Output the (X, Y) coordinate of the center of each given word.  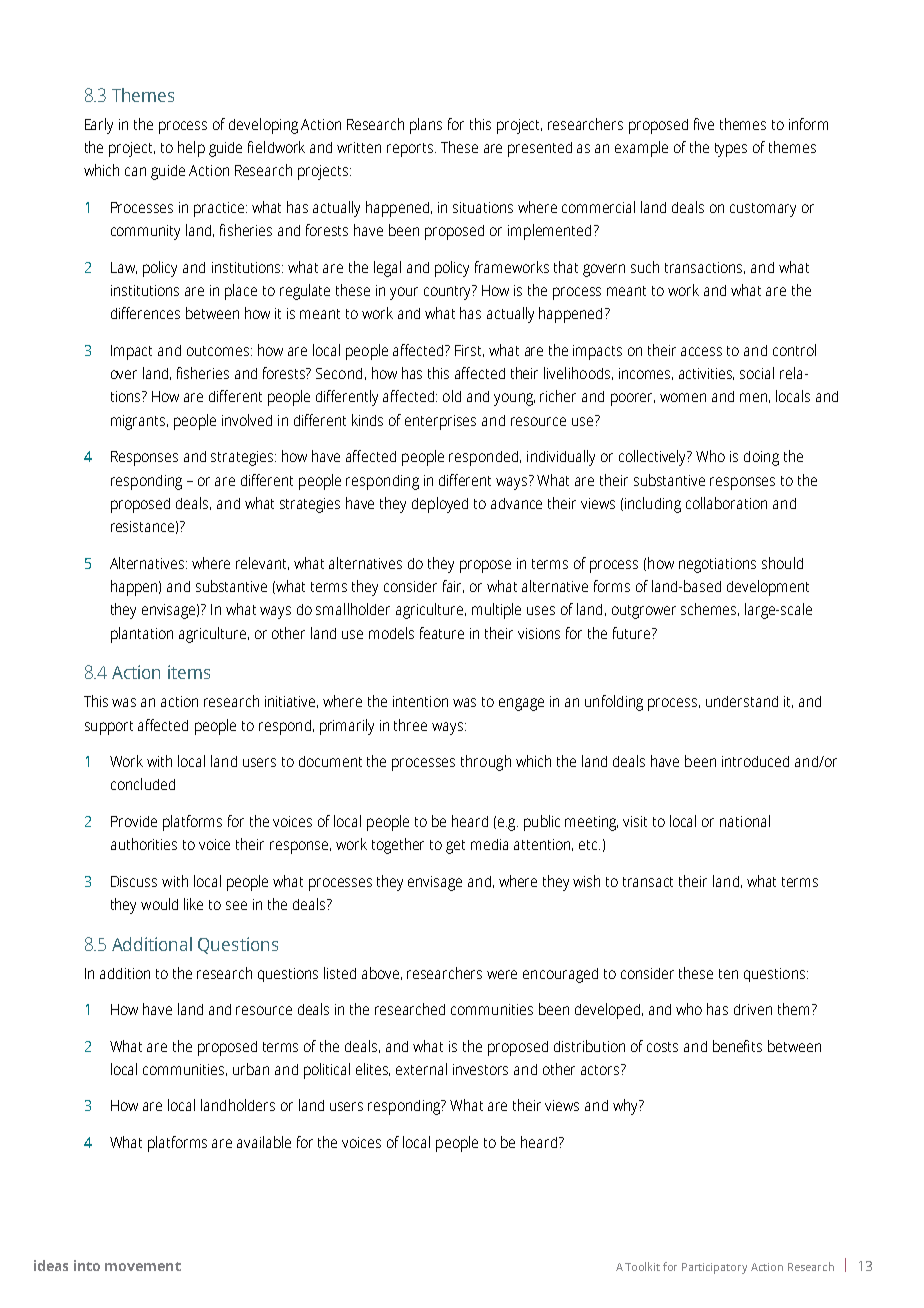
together (398, 846)
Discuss (134, 881)
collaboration (726, 503)
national (745, 821)
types (731, 150)
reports (411, 150)
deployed (440, 505)
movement (143, 1266)
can (135, 171)
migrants (139, 422)
